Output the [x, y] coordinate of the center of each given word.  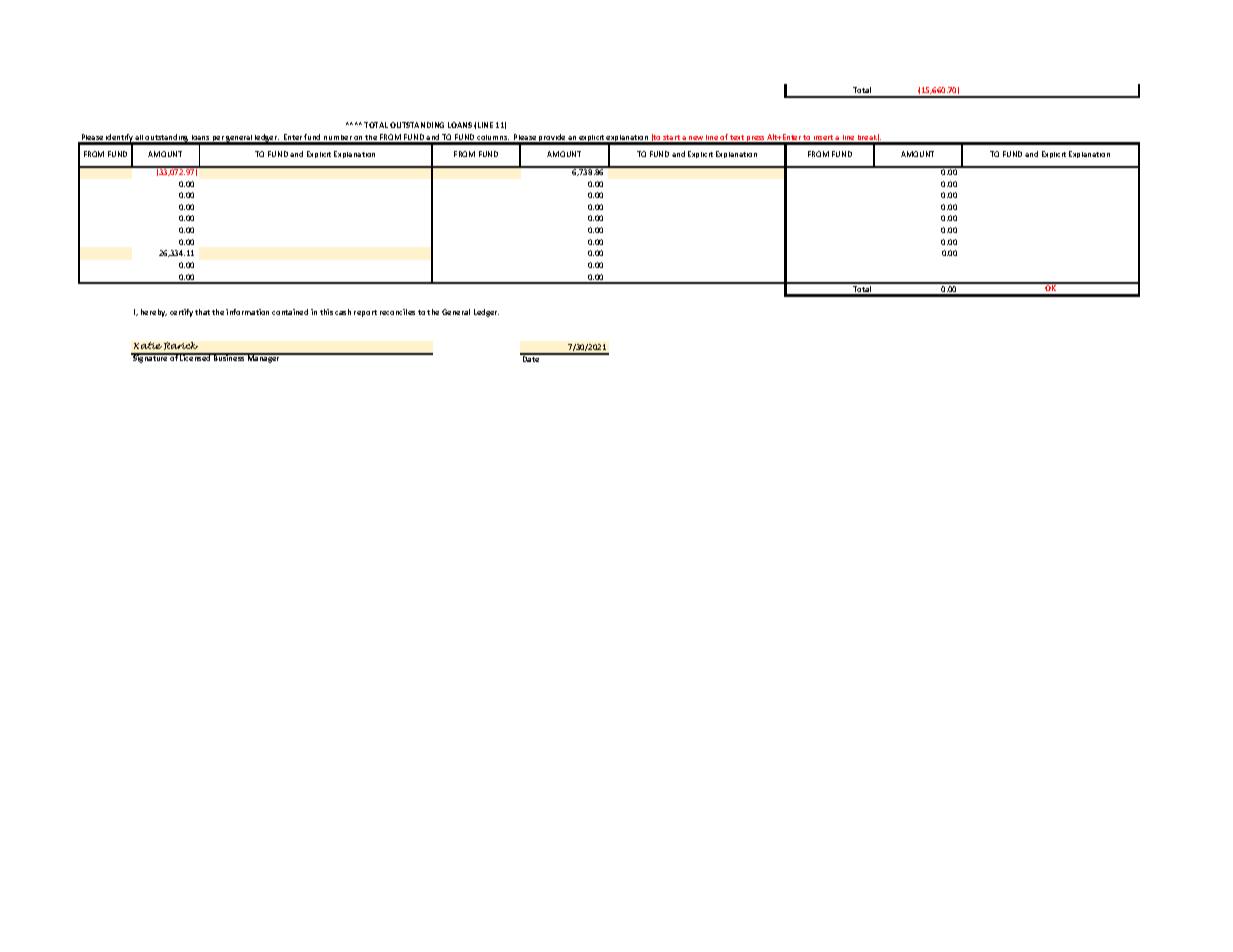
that [202, 312]
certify [181, 313]
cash [343, 312]
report [365, 313]
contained [290, 312]
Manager [264, 358]
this [326, 312]
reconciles [397, 312]
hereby [154, 313]
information [247, 312]
